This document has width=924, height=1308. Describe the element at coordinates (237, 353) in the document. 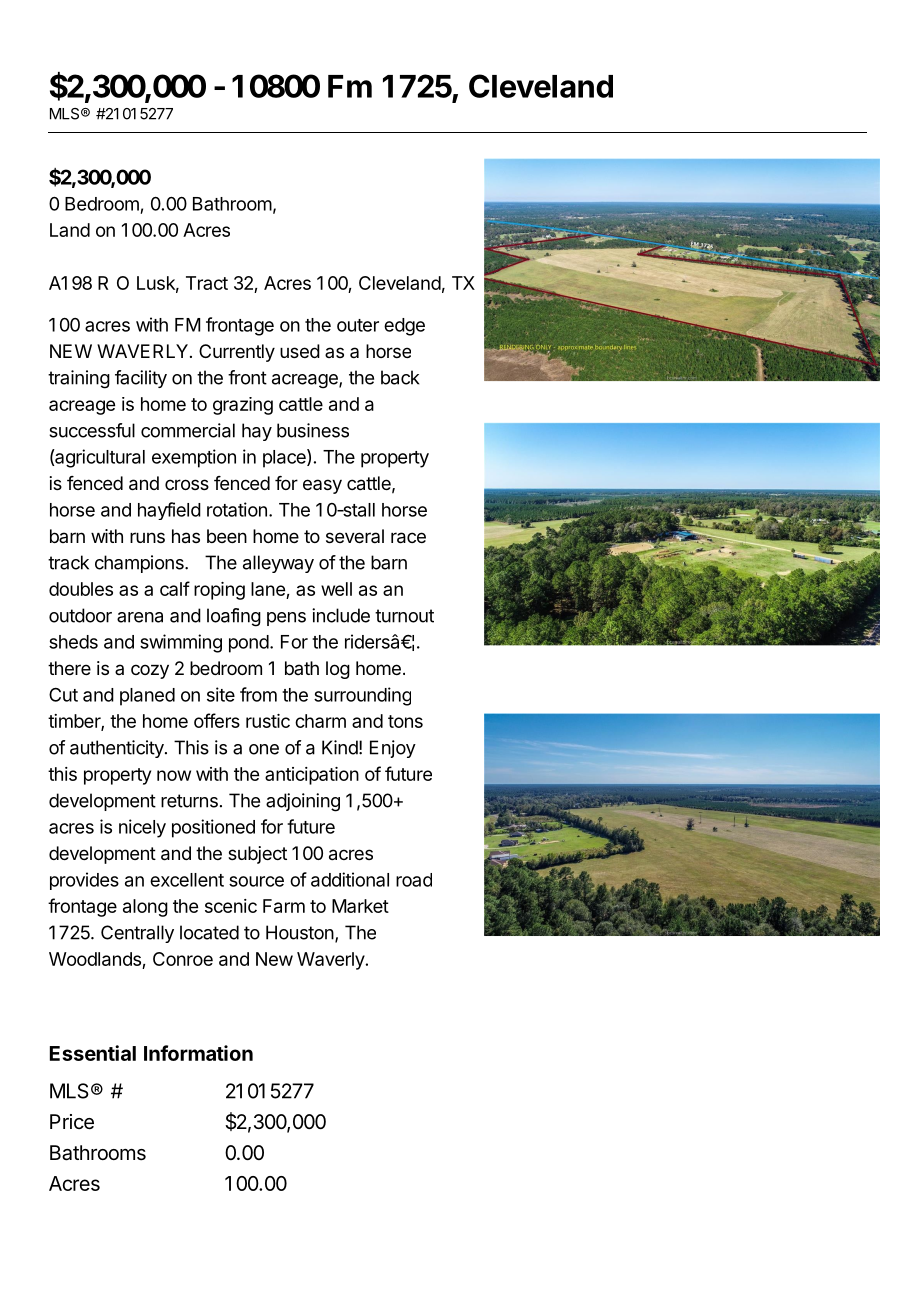

I see `Currently` at that location.
